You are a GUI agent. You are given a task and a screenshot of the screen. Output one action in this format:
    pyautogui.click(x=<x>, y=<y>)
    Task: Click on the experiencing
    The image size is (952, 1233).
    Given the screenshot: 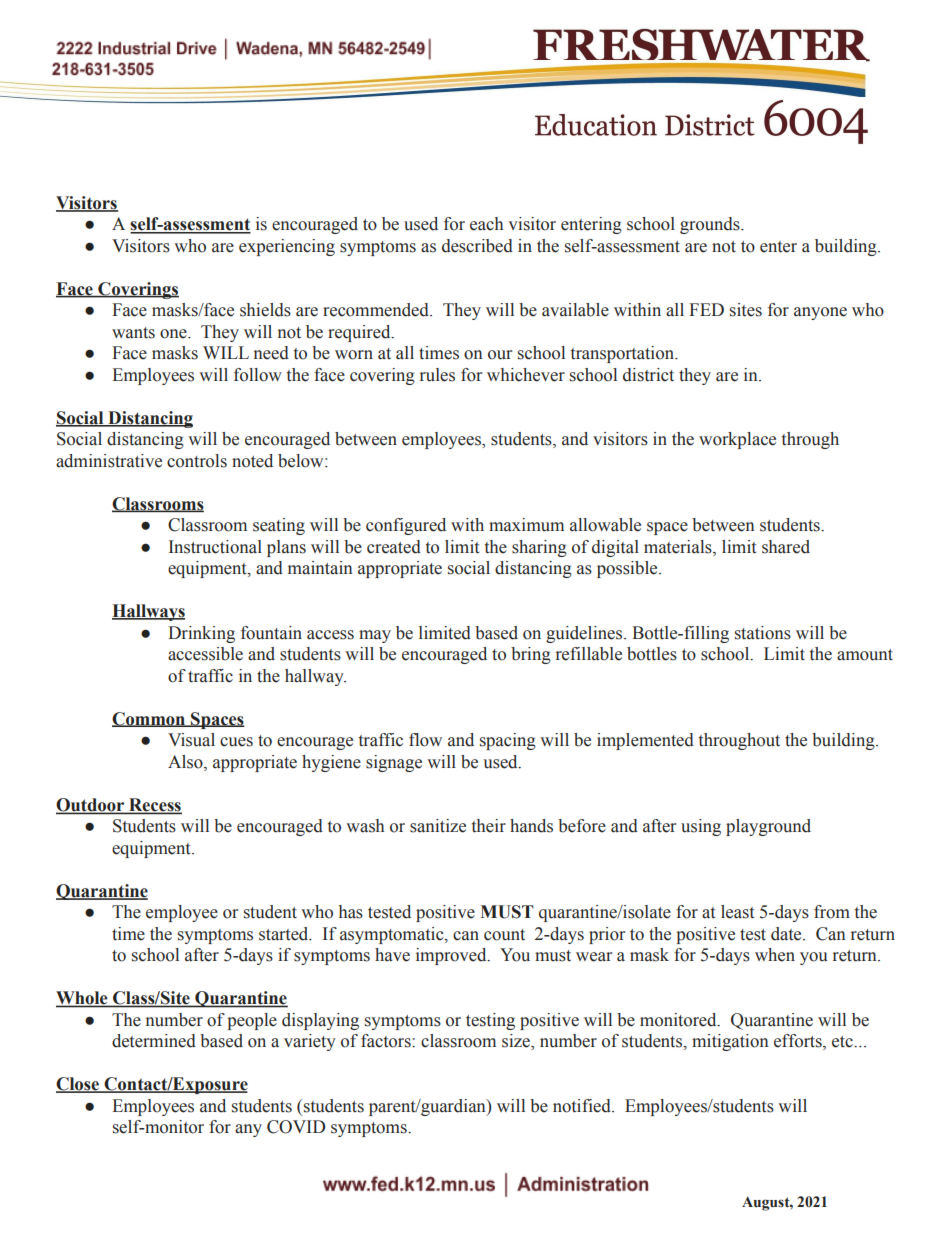 What is the action you would take?
    pyautogui.click(x=287, y=247)
